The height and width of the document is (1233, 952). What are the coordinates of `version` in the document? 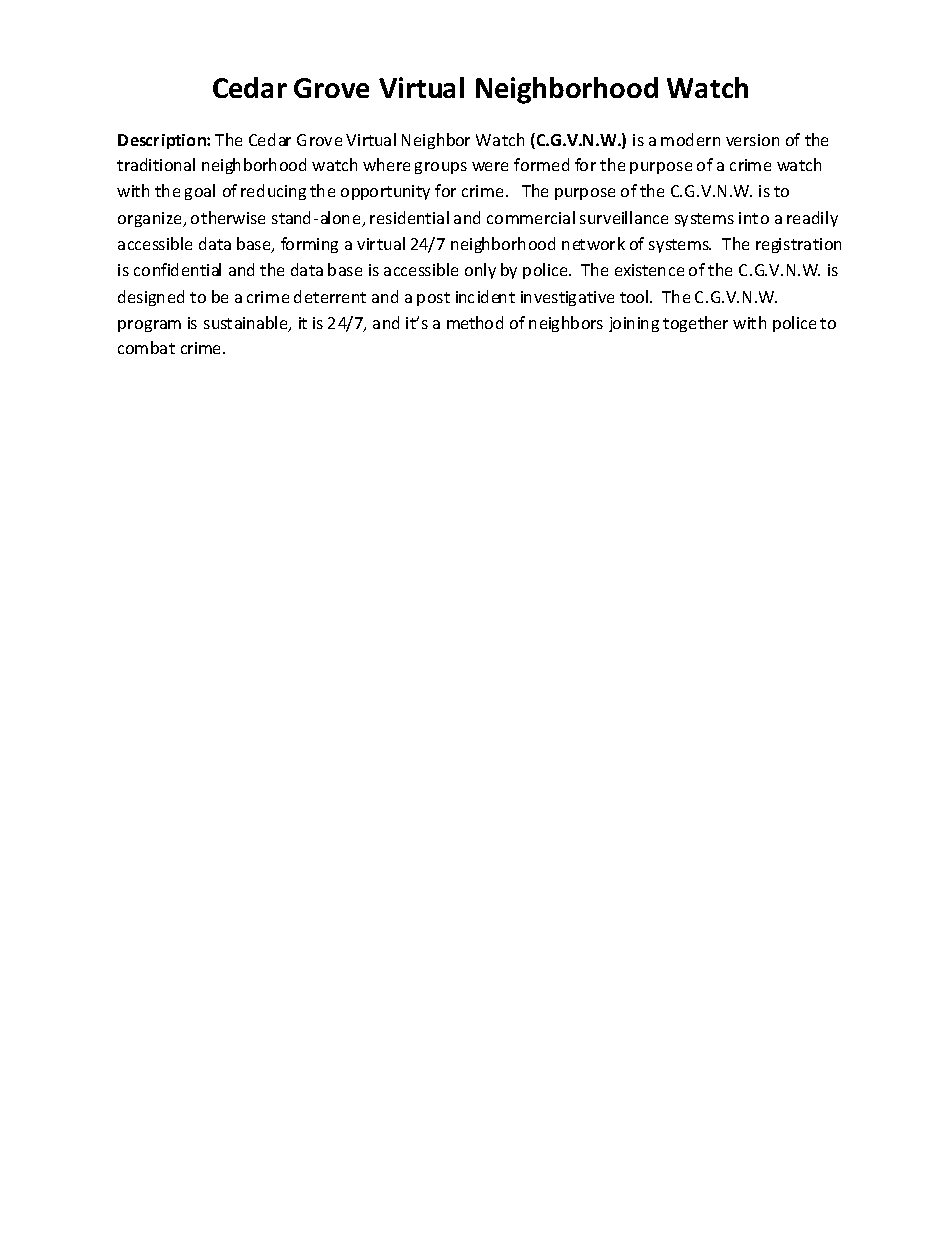 It's located at (752, 140).
